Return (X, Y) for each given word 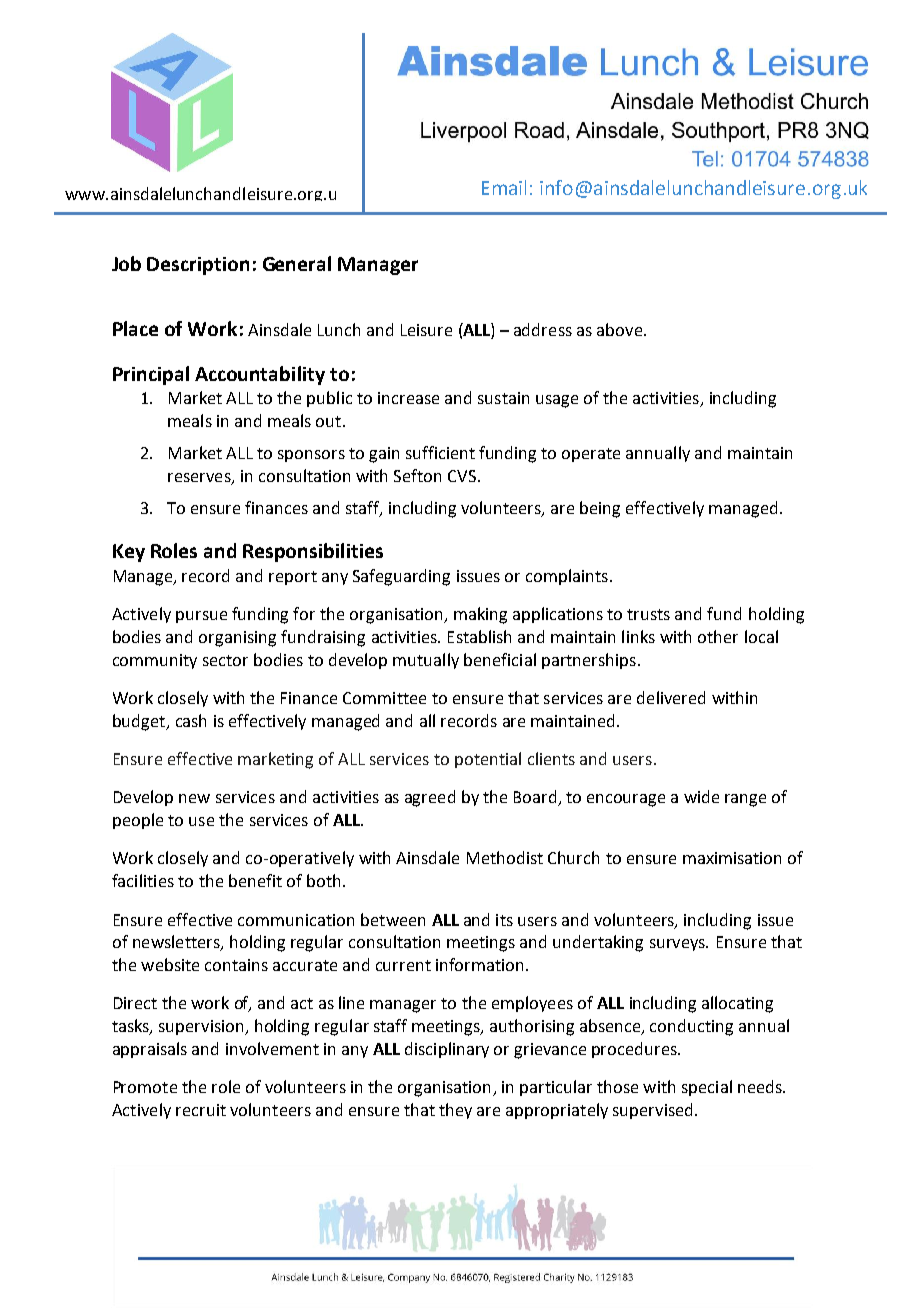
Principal (151, 375)
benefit (255, 880)
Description (198, 266)
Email (504, 187)
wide (701, 796)
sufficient (440, 452)
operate (591, 455)
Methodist (505, 857)
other (718, 636)
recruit (201, 1110)
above (621, 329)
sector (225, 660)
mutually (426, 661)
